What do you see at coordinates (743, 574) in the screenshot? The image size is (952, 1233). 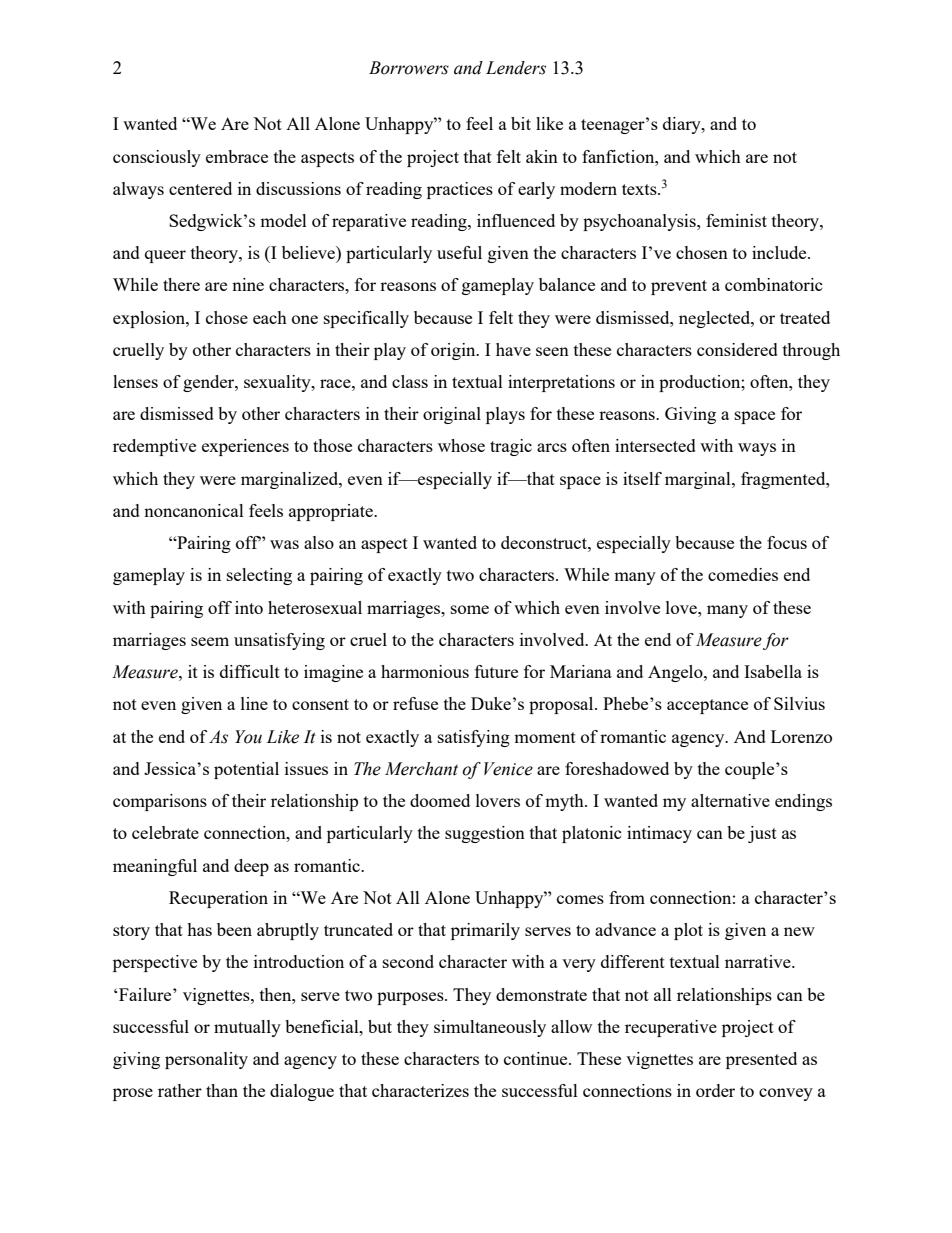 I see `comedies` at bounding box center [743, 574].
